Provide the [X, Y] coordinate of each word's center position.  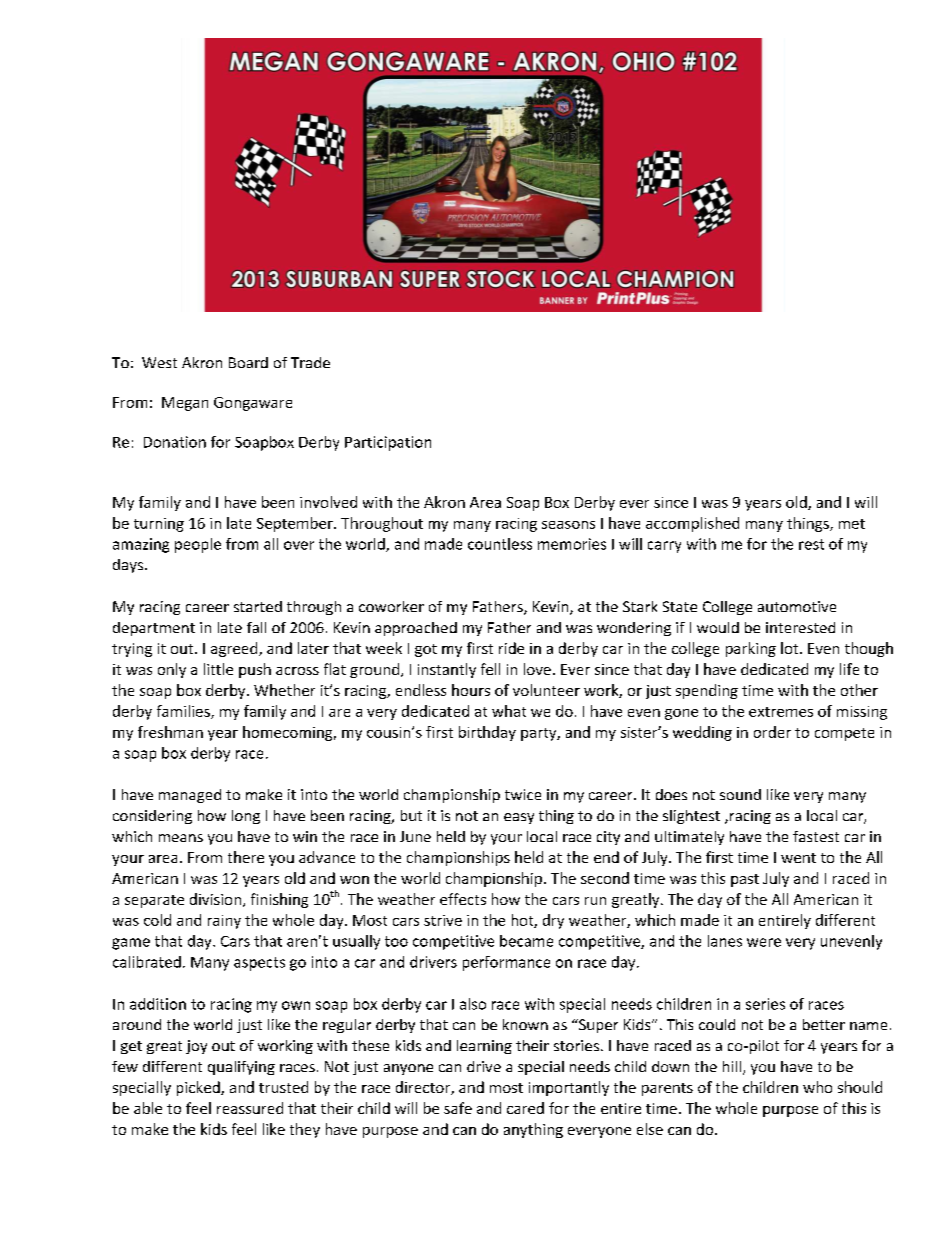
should [860, 1087]
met [852, 524]
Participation [388, 443]
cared [525, 1108]
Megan [185, 404]
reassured [250, 1108]
